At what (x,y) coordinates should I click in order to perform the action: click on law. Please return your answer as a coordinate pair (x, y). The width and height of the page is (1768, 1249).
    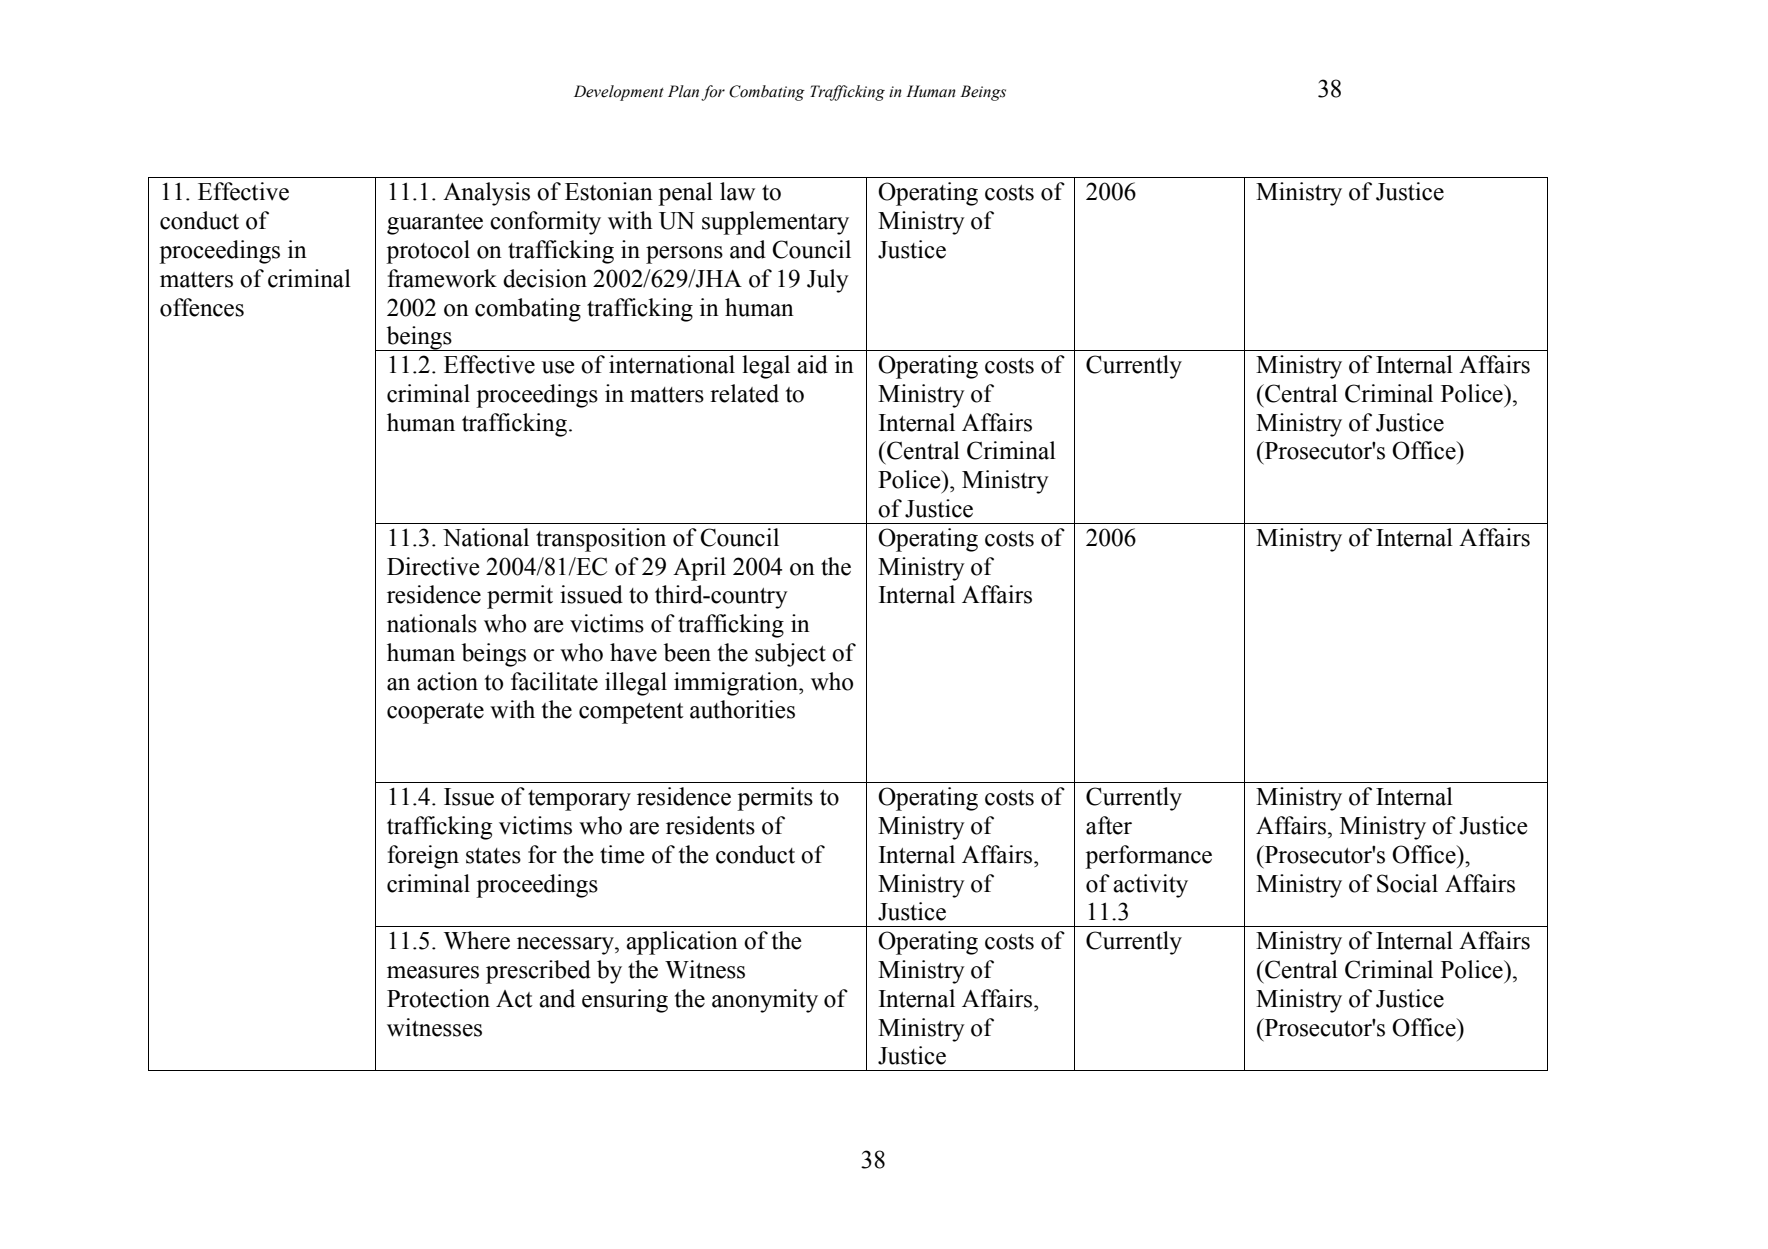
    Looking at the image, I should click on (737, 191).
